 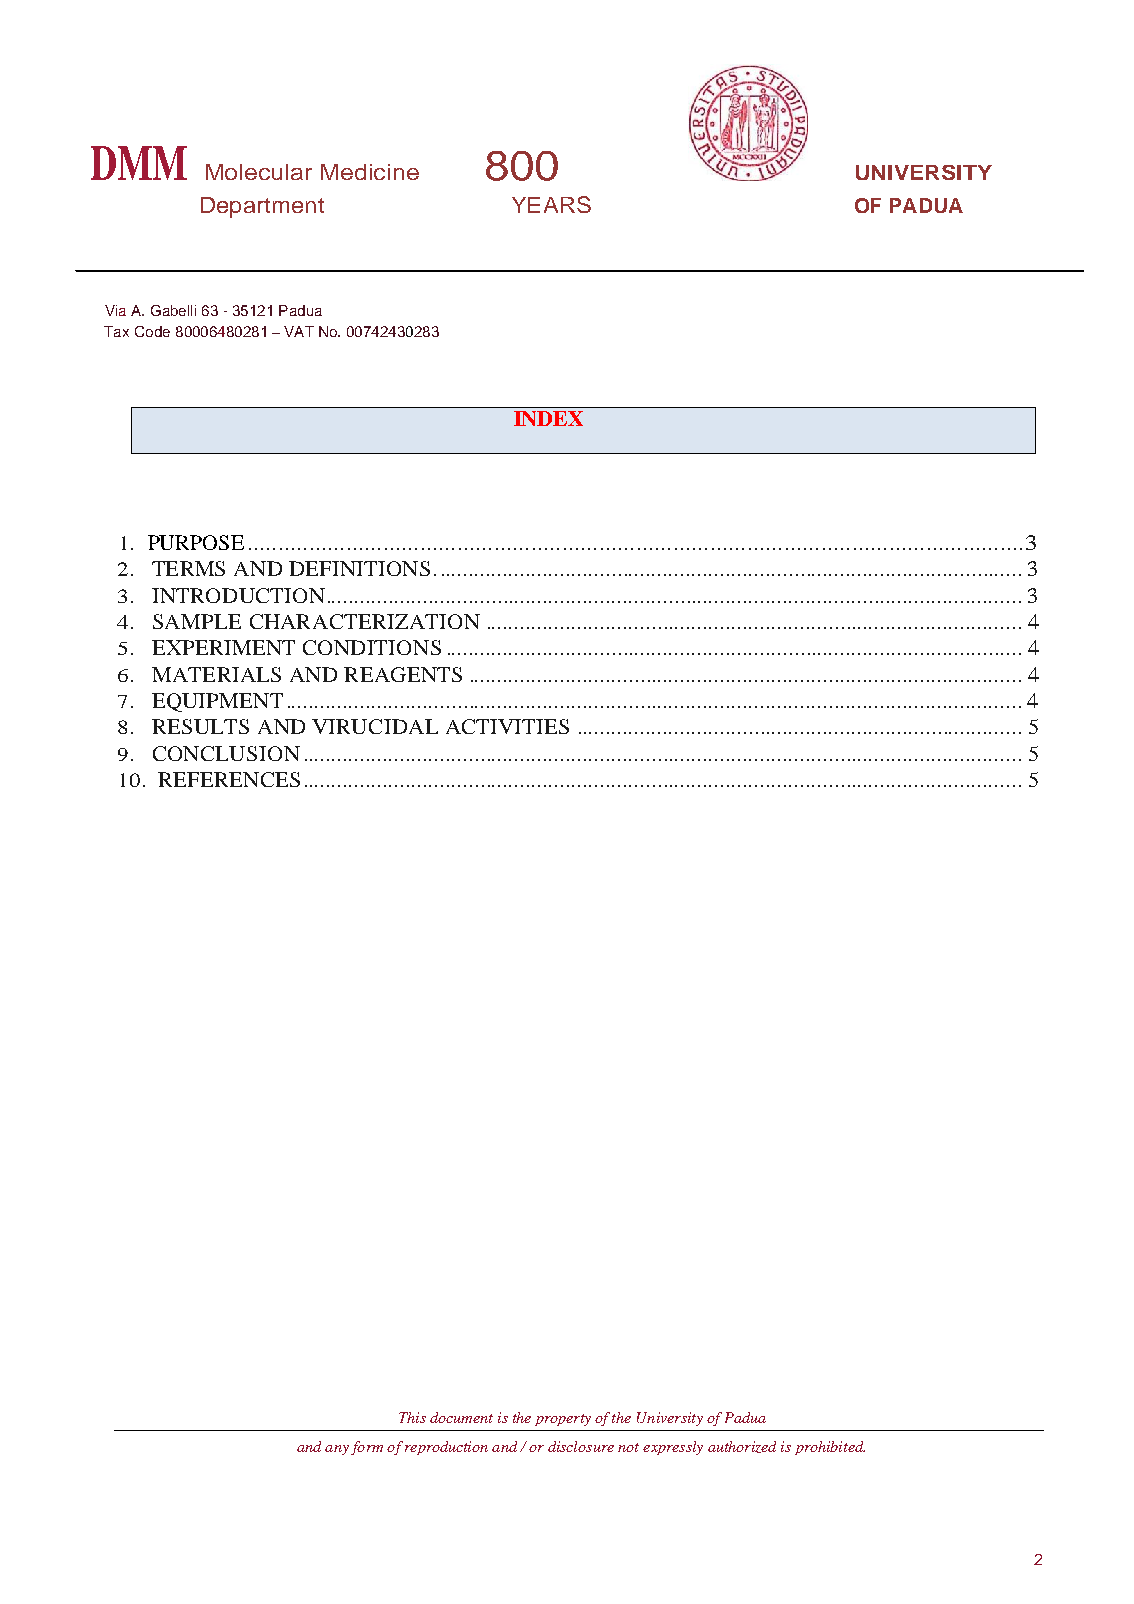 What do you see at coordinates (262, 207) in the screenshot?
I see `Department` at bounding box center [262, 207].
